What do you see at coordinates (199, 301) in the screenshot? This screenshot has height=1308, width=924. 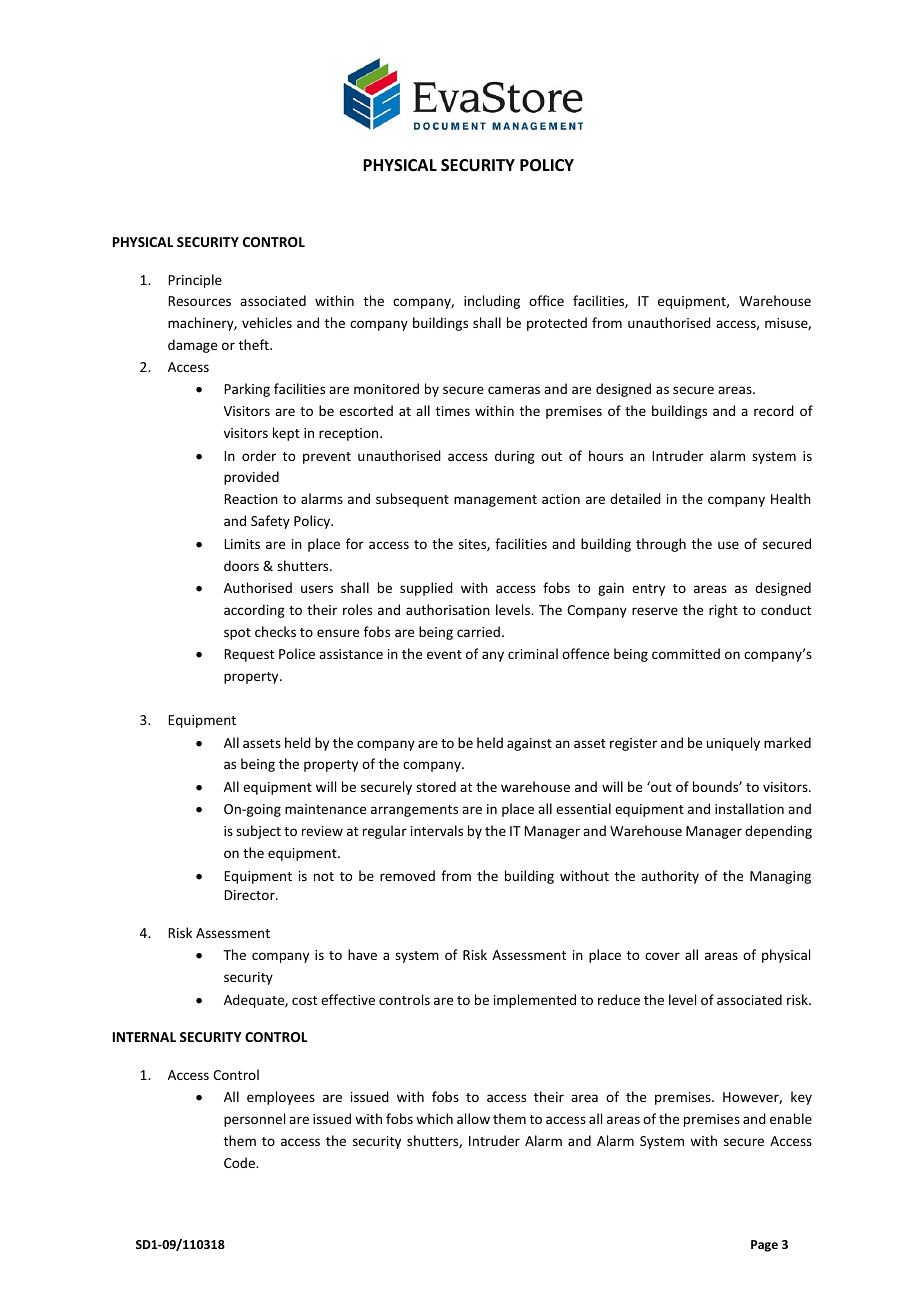 I see `Resources` at bounding box center [199, 301].
